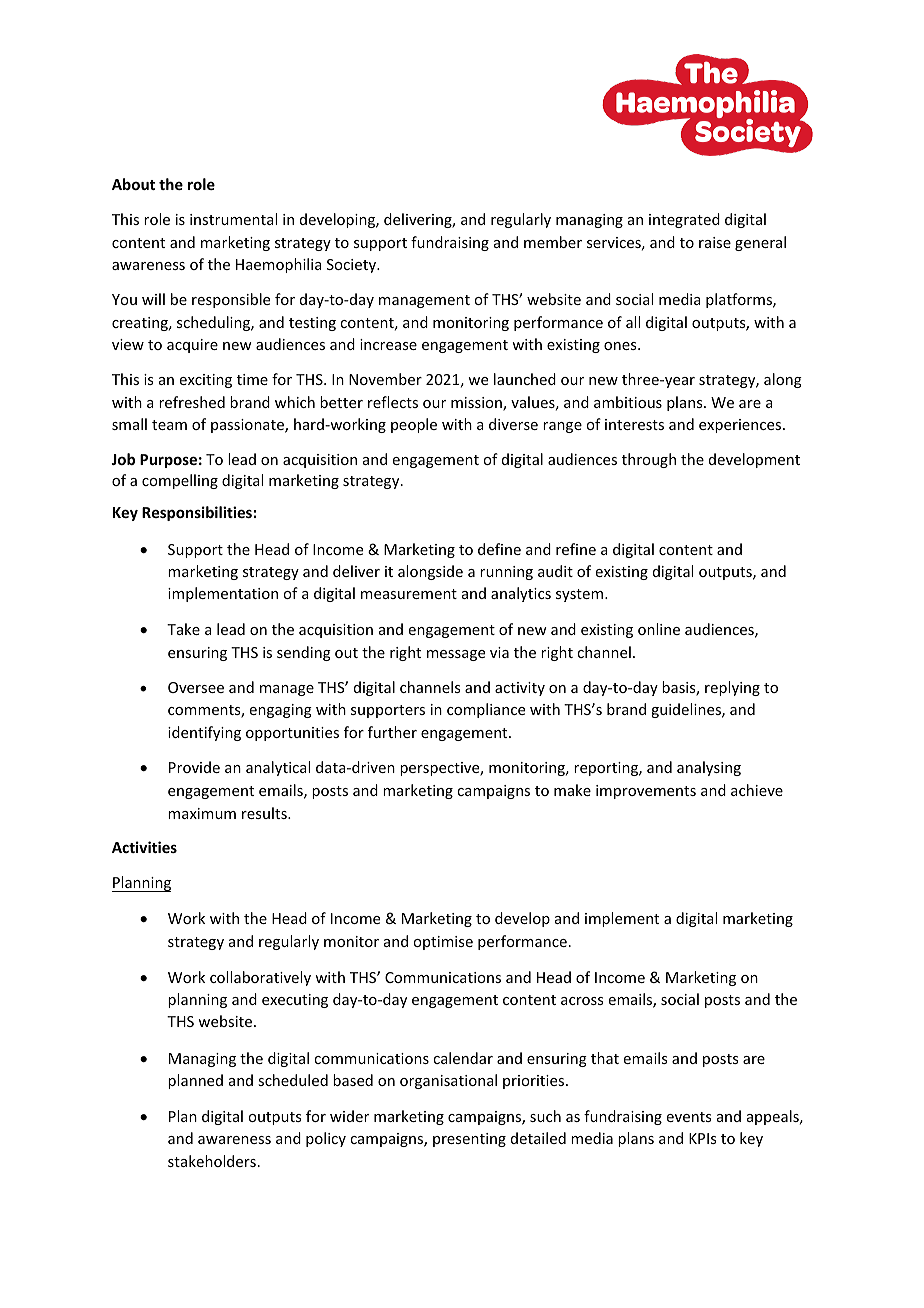  I want to click on instrumental, so click(233, 219).
